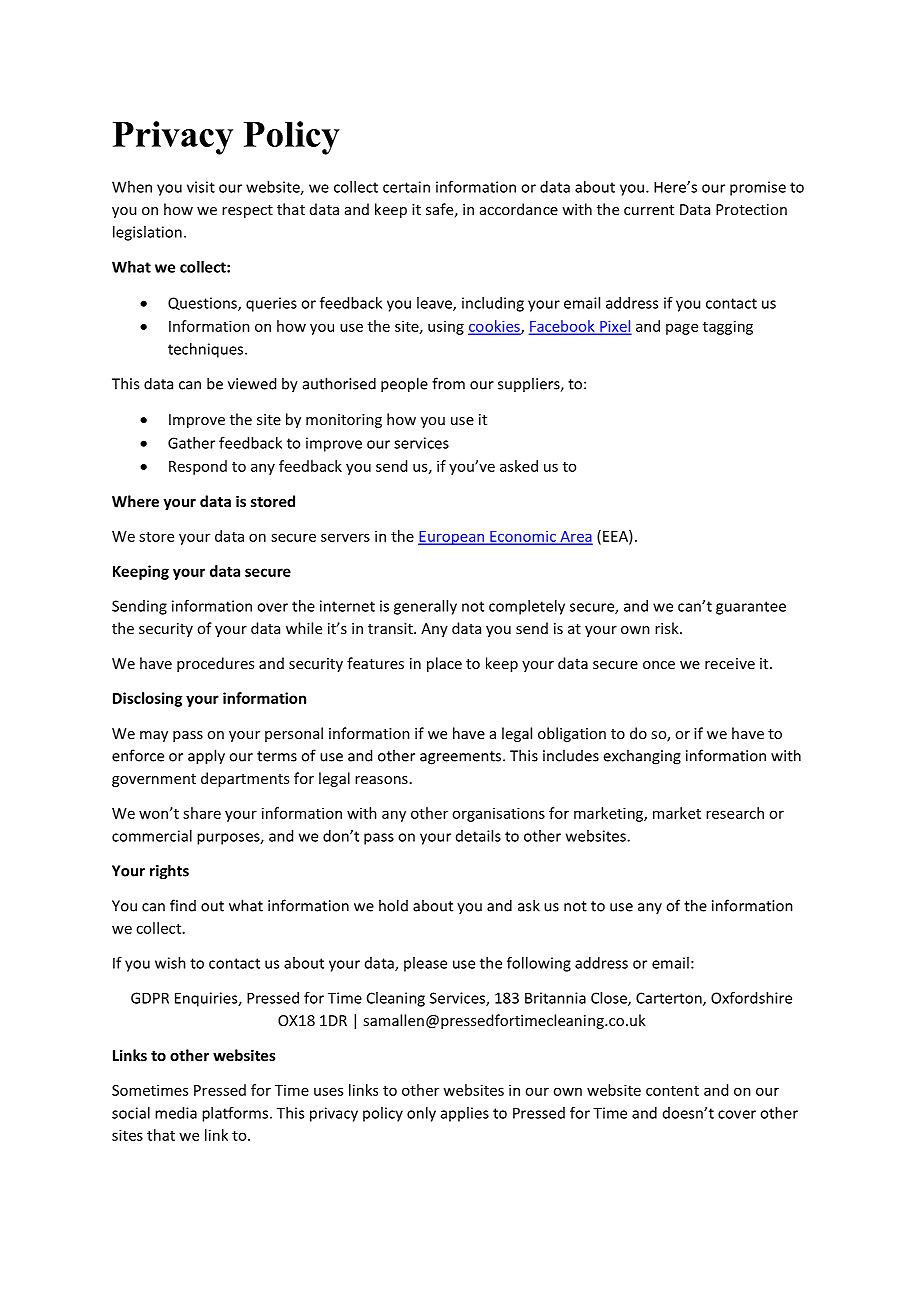 This document has height=1307, width=924. Describe the element at coordinates (444, 664) in the document. I see `place` at that location.
